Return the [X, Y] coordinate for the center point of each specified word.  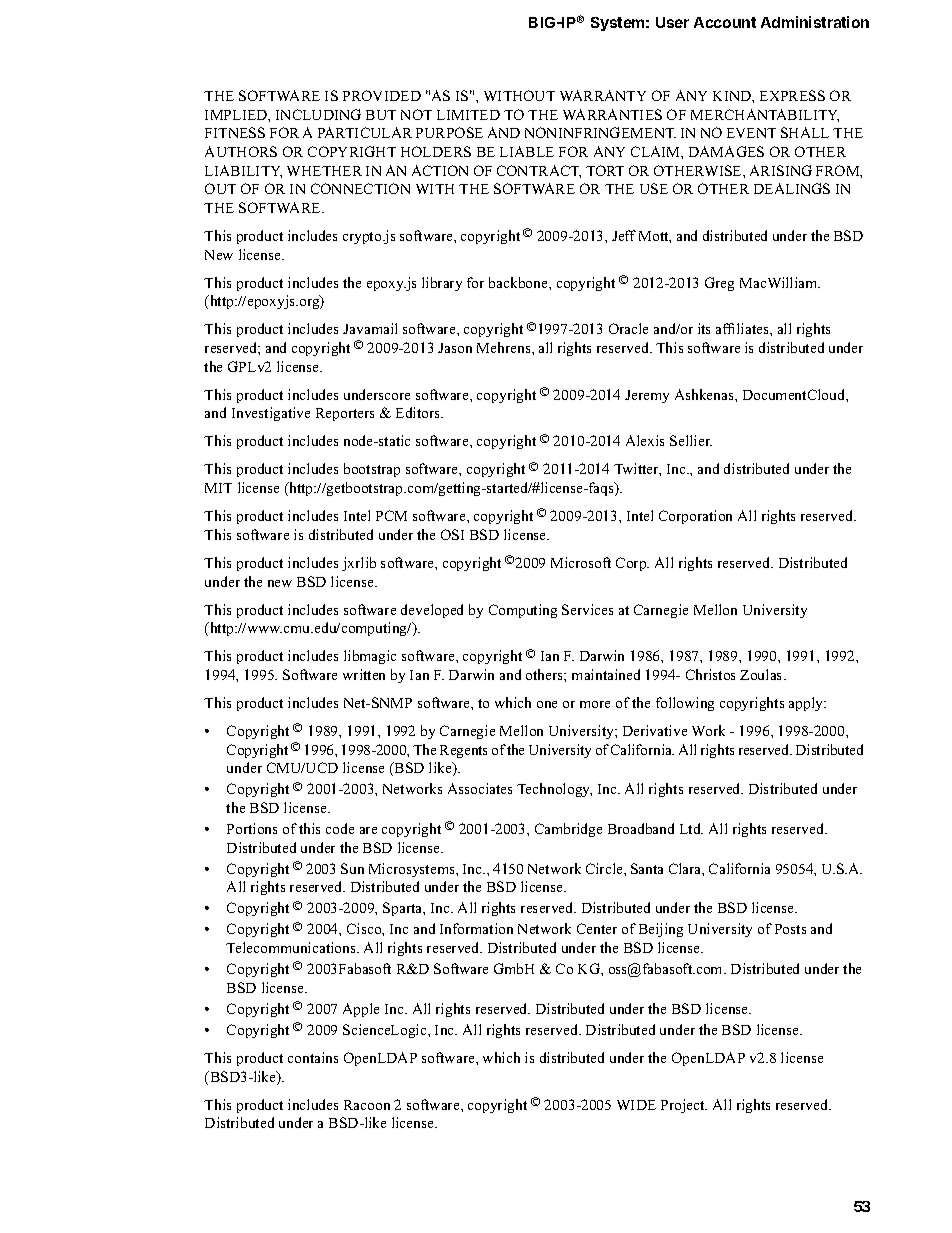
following [685, 704]
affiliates [743, 328]
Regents [463, 751]
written [364, 674]
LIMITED [468, 115]
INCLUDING [318, 114]
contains [313, 1057]
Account [725, 22]
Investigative [271, 414]
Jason [455, 348]
